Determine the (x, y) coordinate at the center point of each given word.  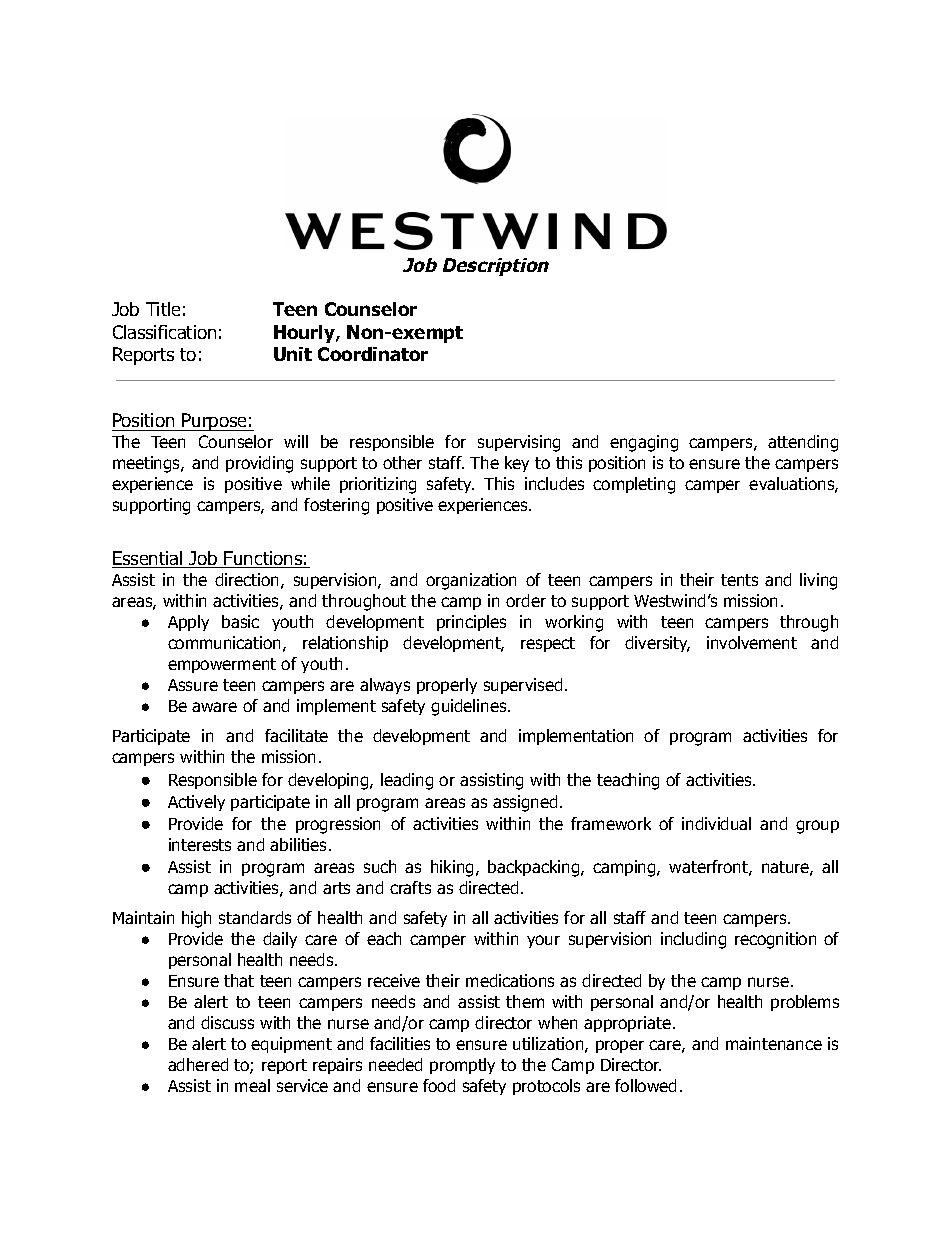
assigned (525, 803)
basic (240, 621)
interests (200, 844)
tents (739, 580)
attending (803, 443)
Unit (293, 354)
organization (471, 581)
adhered (198, 1064)
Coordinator (373, 354)
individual (716, 823)
